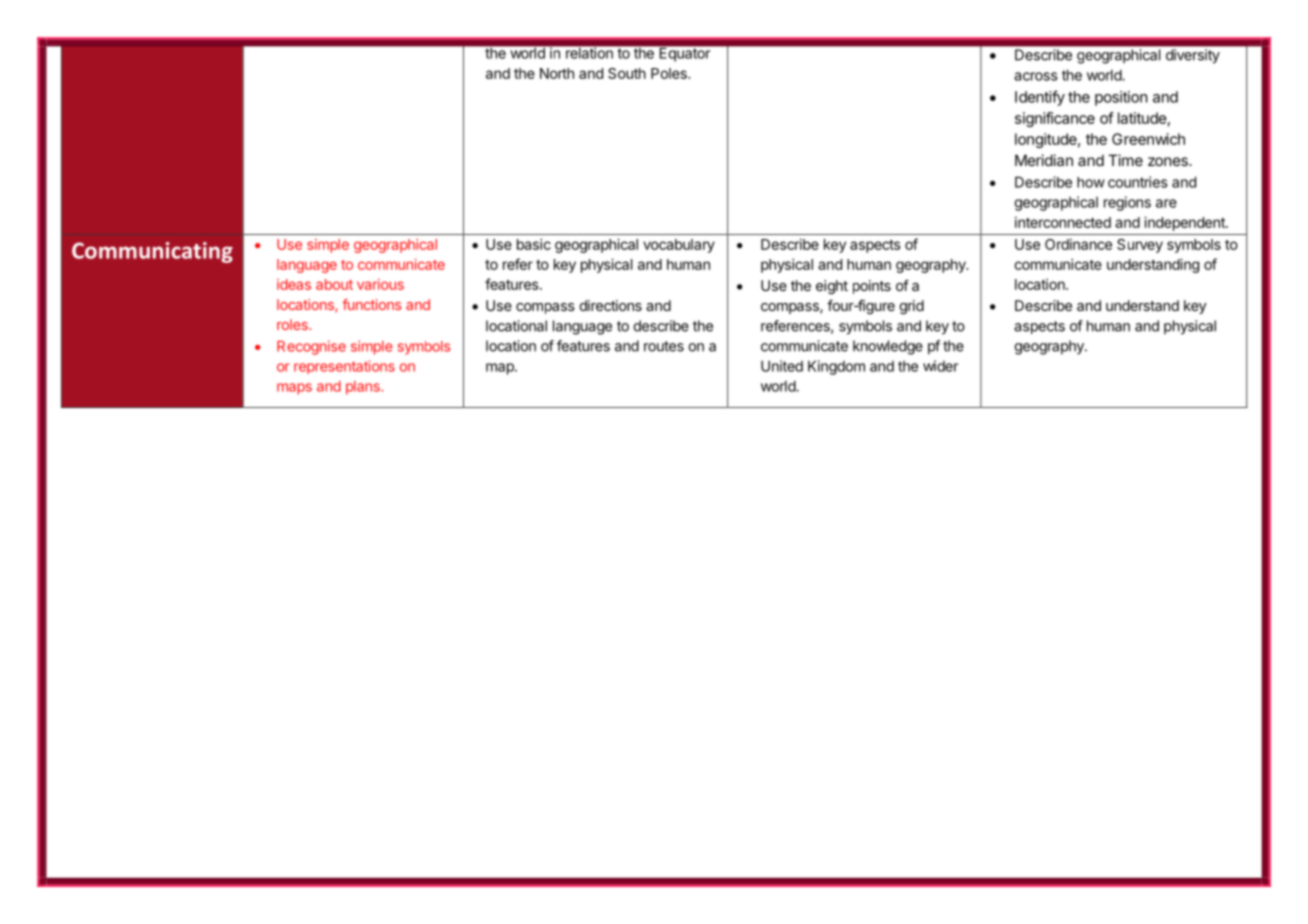  Describe the element at coordinates (627, 73) in the screenshot. I see `South` at that location.
